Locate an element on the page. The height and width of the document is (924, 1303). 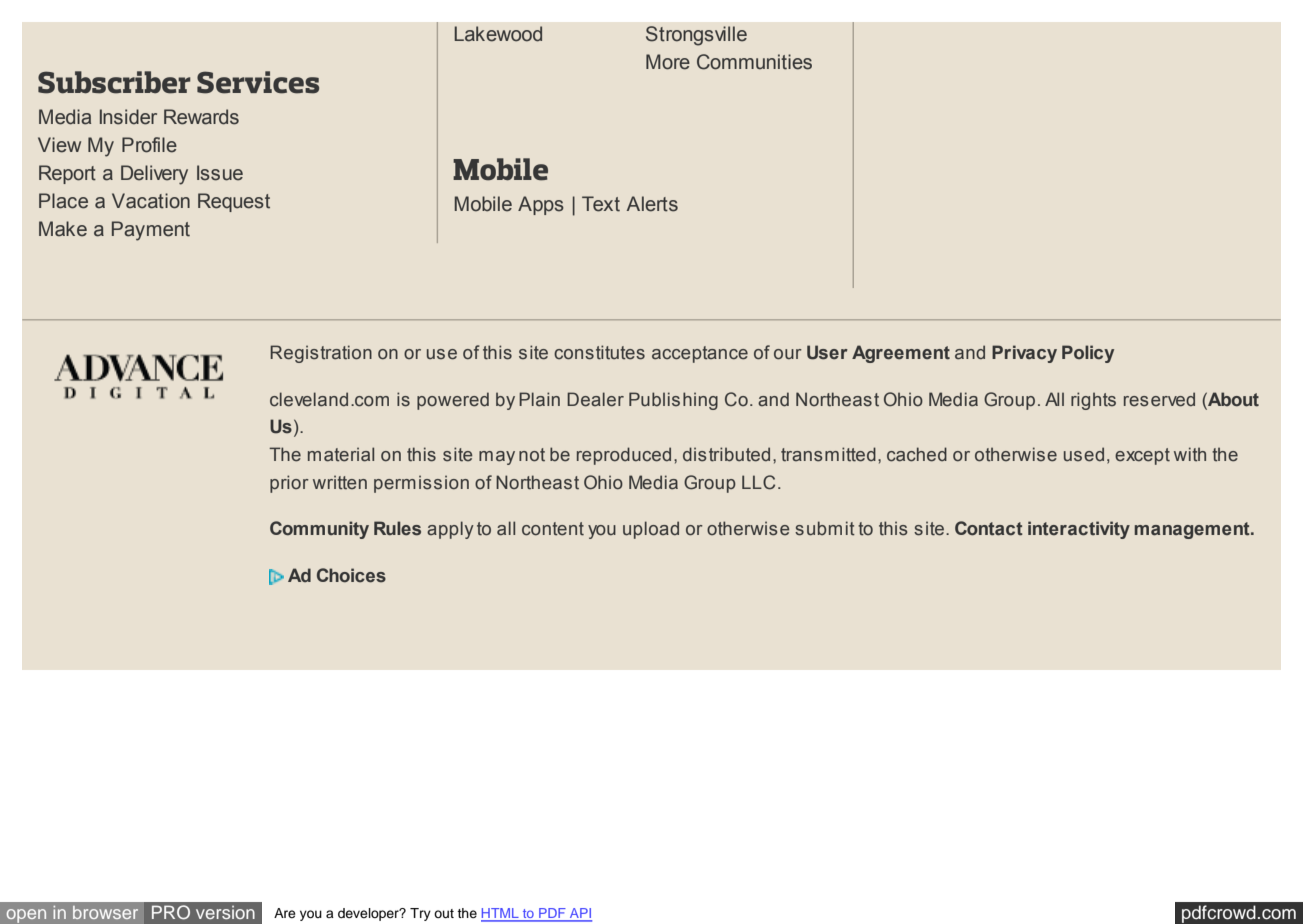
Try is located at coordinates (420, 914).
